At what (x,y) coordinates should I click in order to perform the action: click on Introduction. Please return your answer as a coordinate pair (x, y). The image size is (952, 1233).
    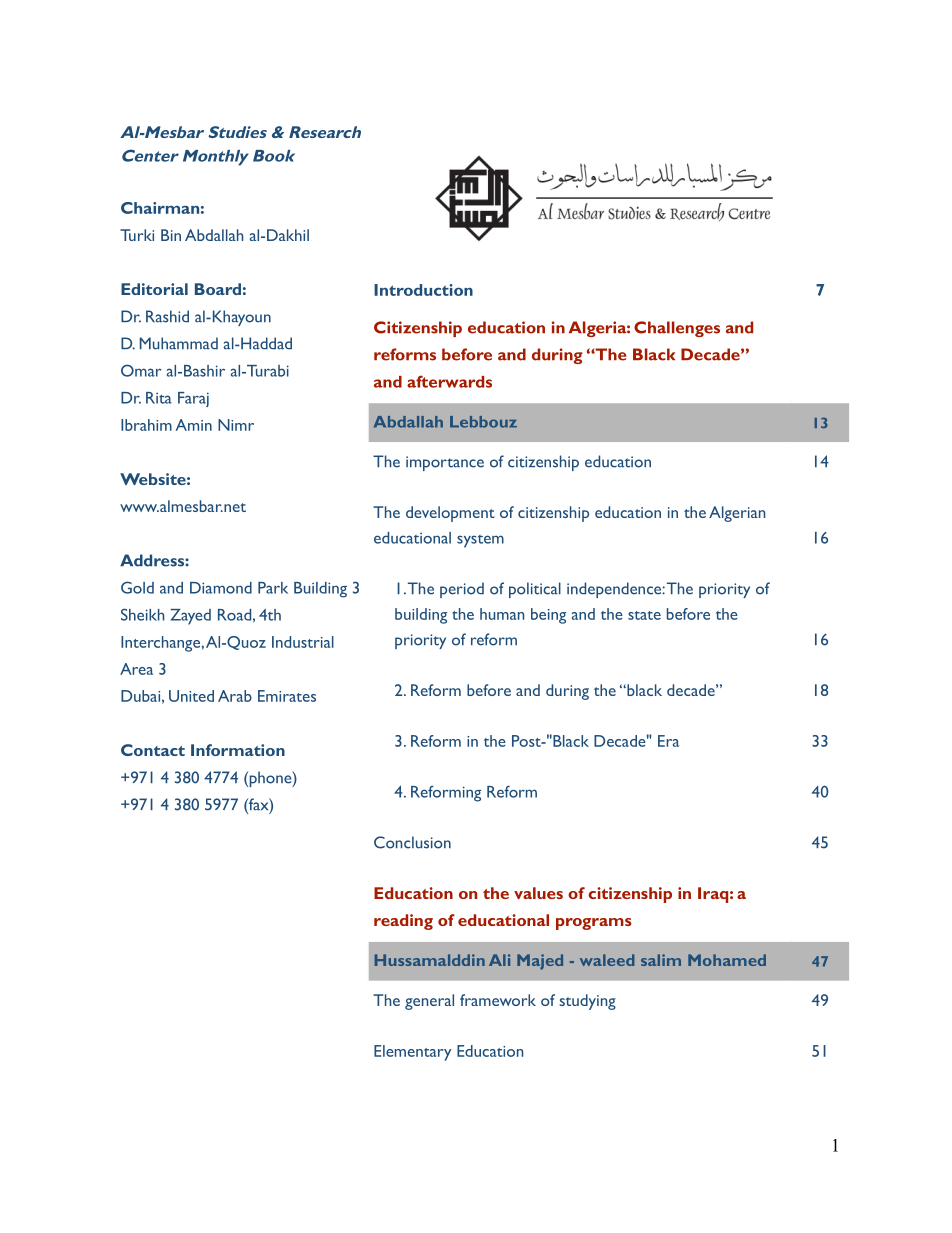
    Looking at the image, I should click on (423, 290).
